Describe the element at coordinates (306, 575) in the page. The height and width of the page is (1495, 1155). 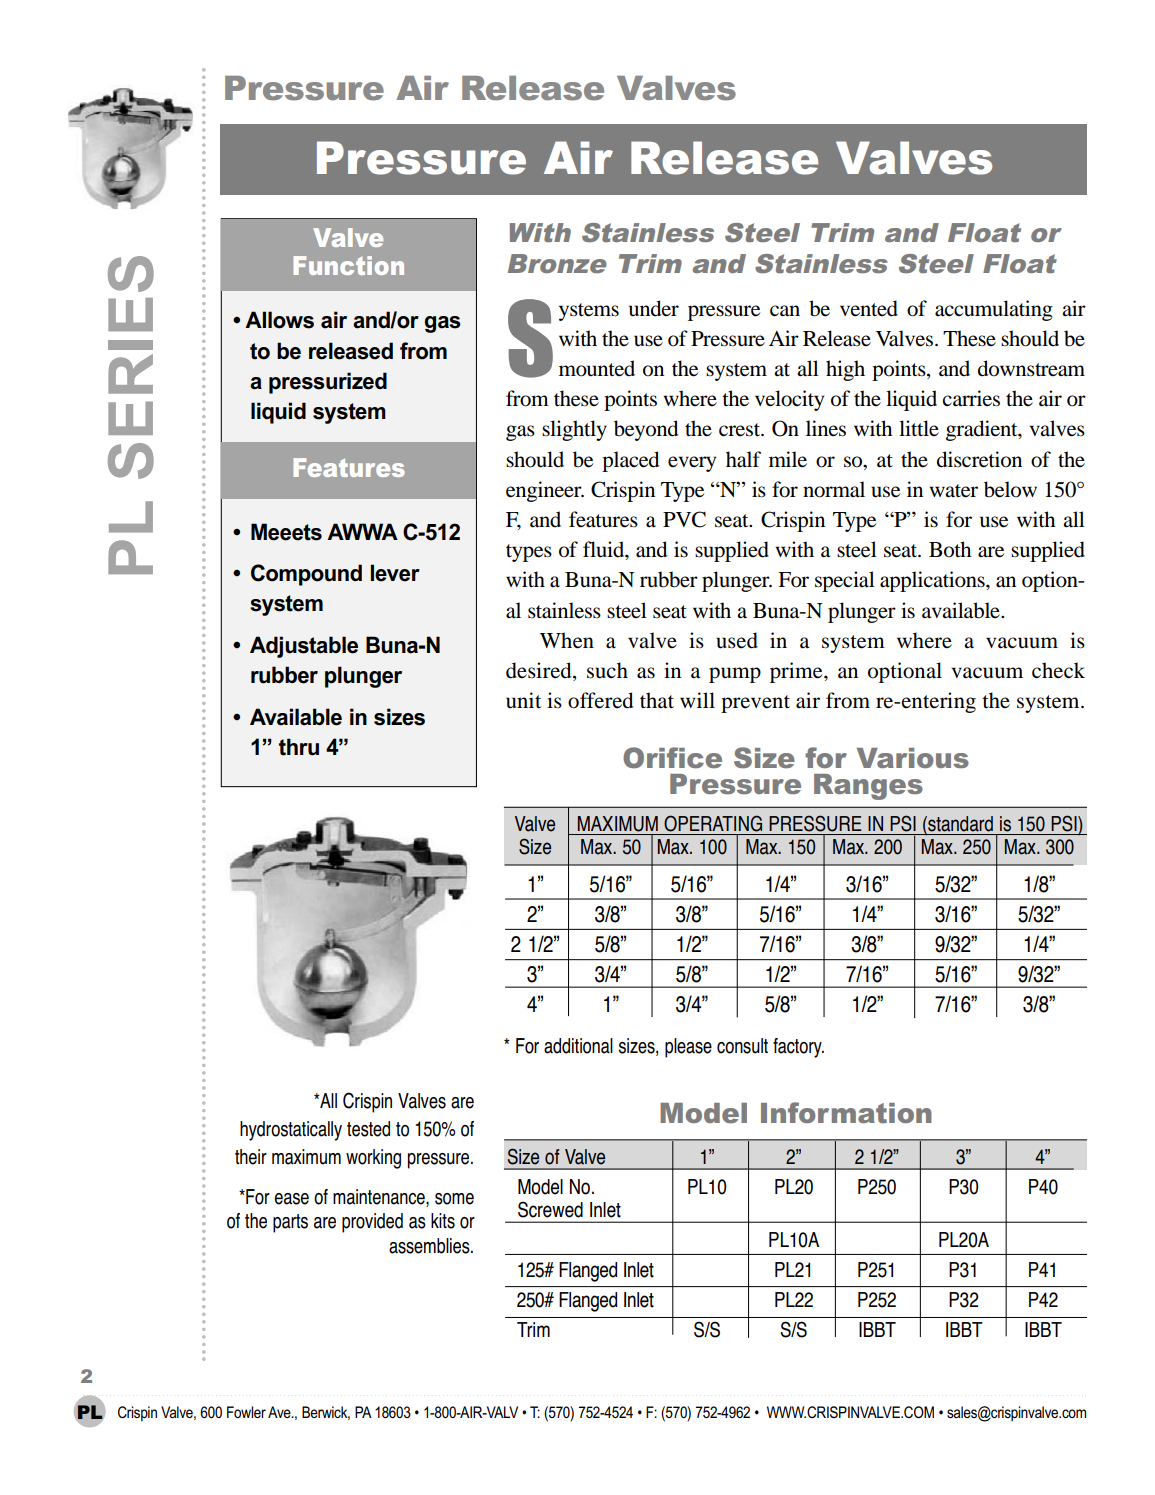
I see `Compound` at that location.
